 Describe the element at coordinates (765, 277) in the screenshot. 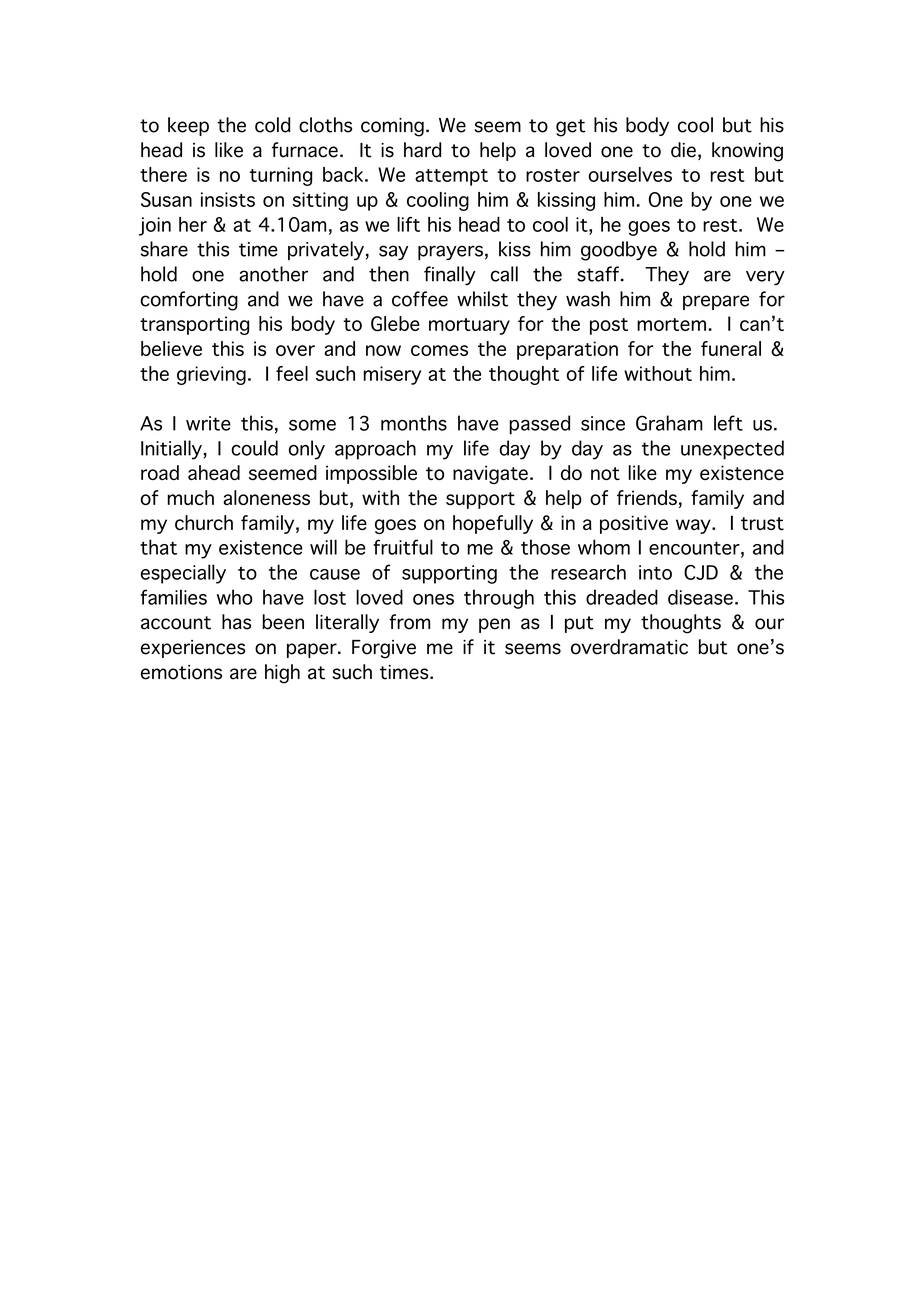

I see `very` at that location.
